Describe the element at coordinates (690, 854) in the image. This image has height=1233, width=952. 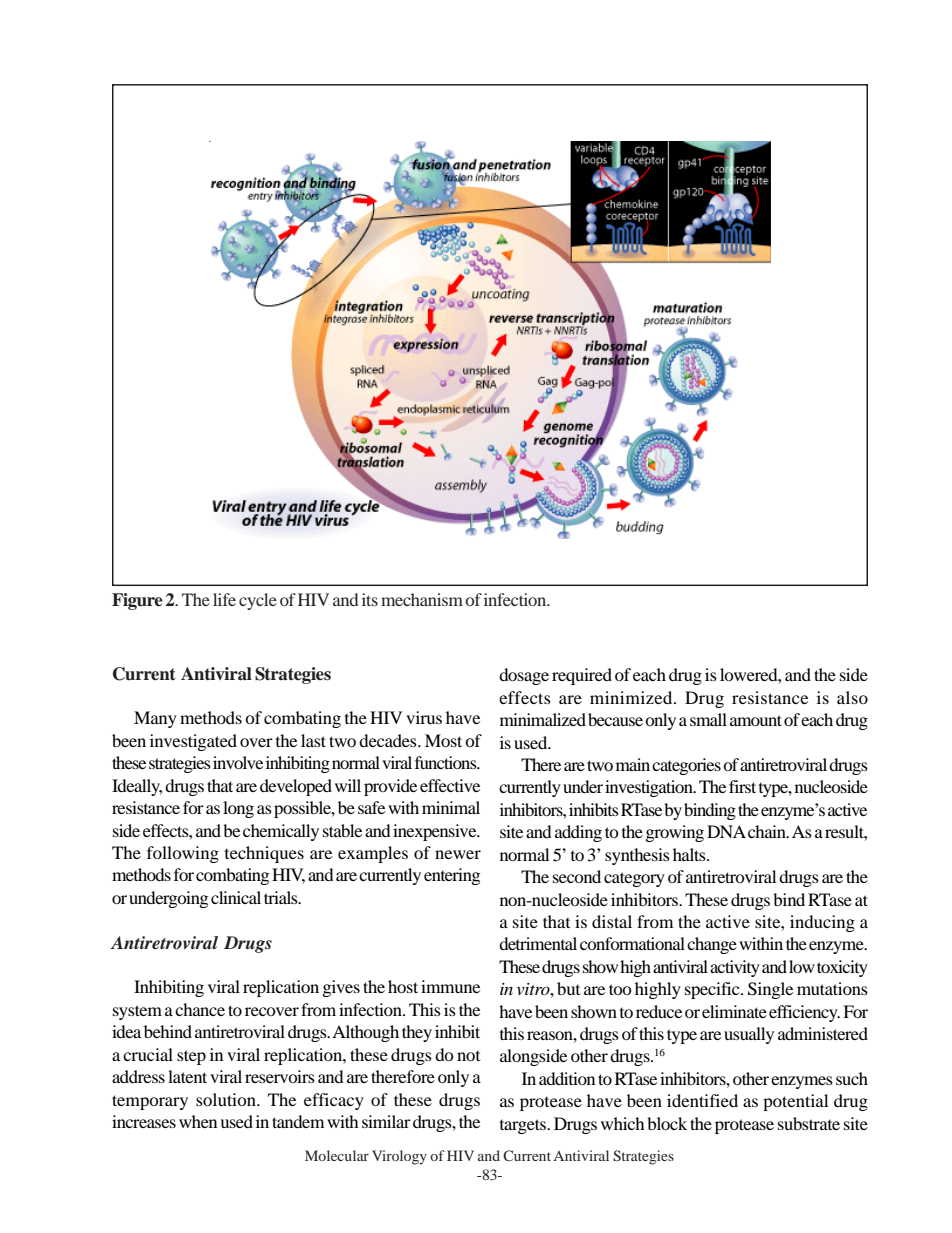
I see `halts` at that location.
